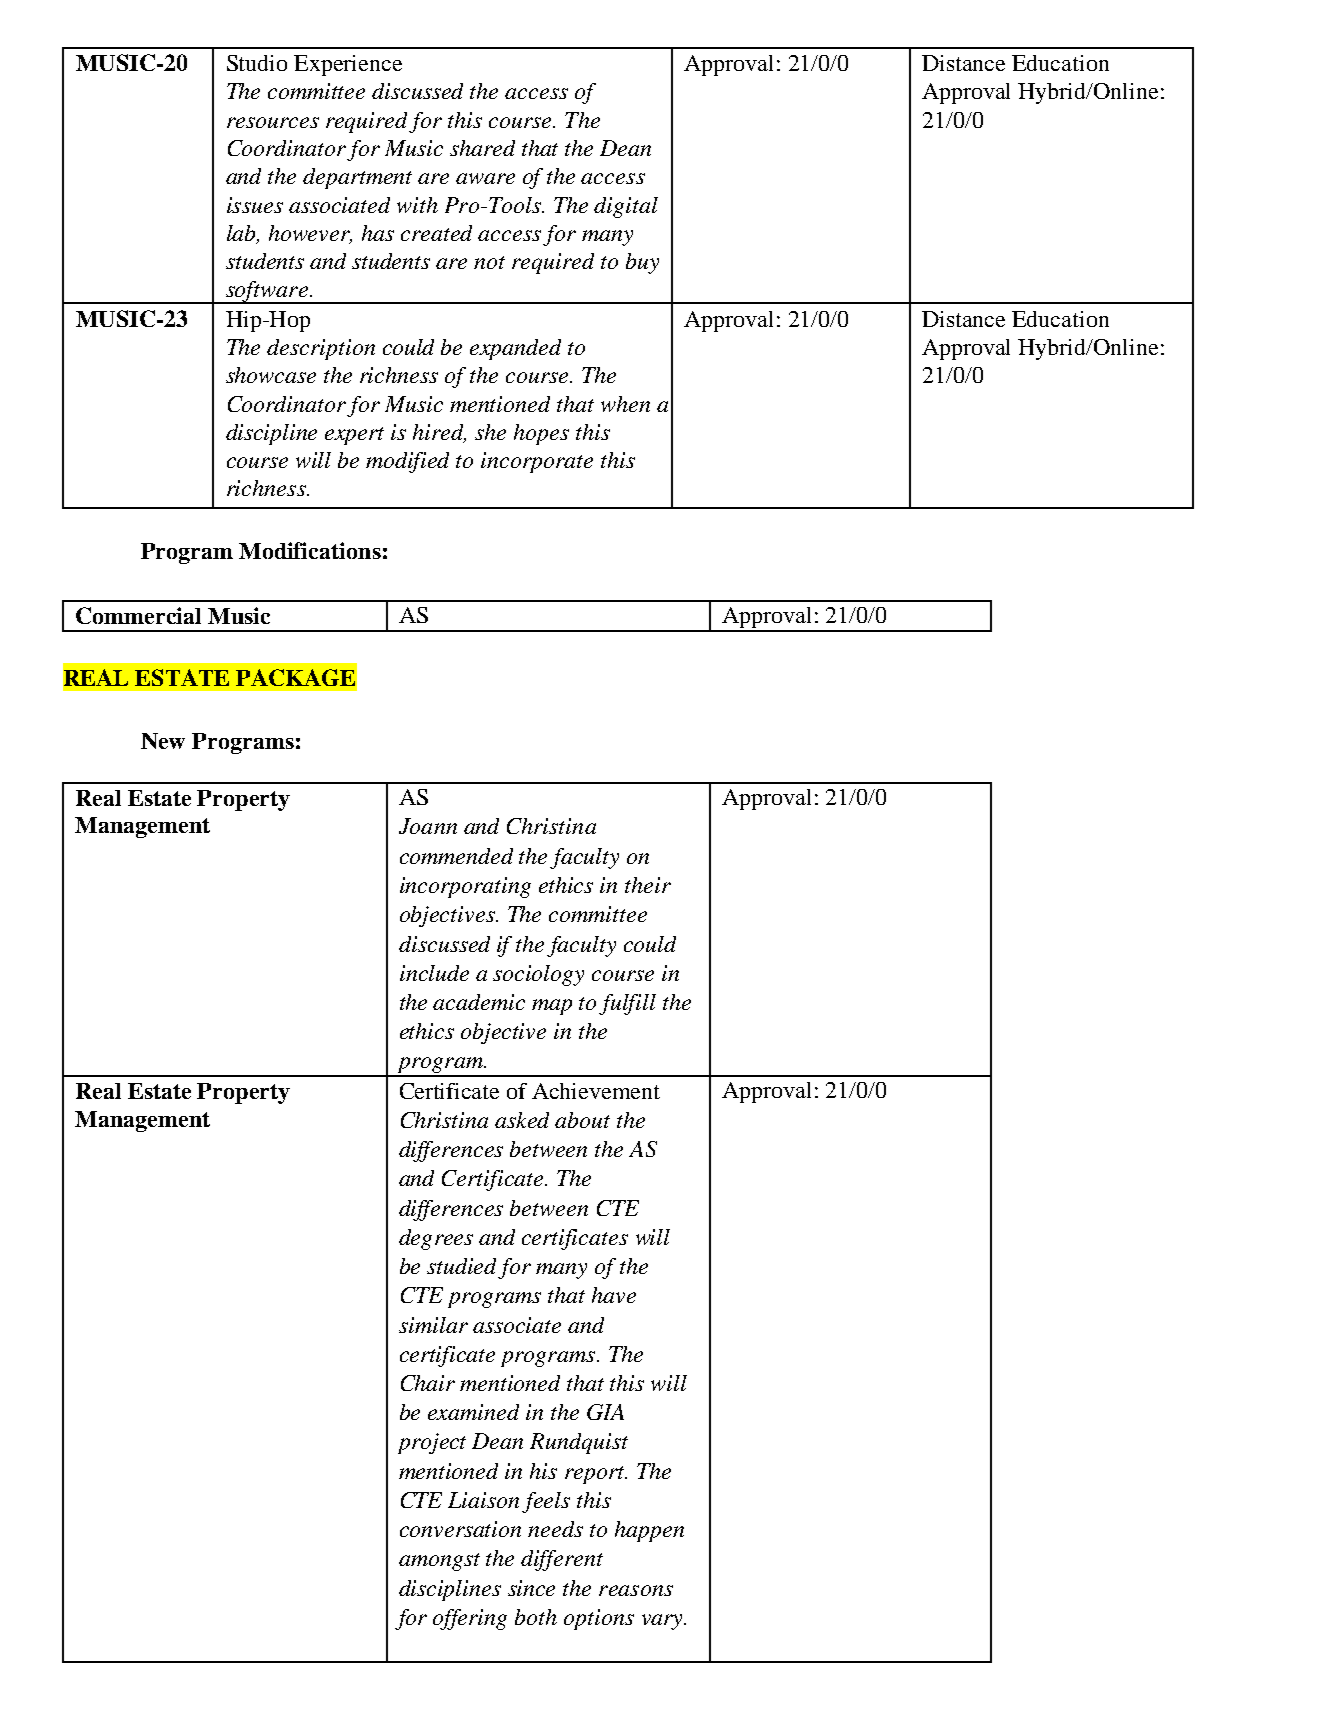 Image resolution: width=1336 pixels, height=1729 pixels. I want to click on Commercial, so click(138, 615).
